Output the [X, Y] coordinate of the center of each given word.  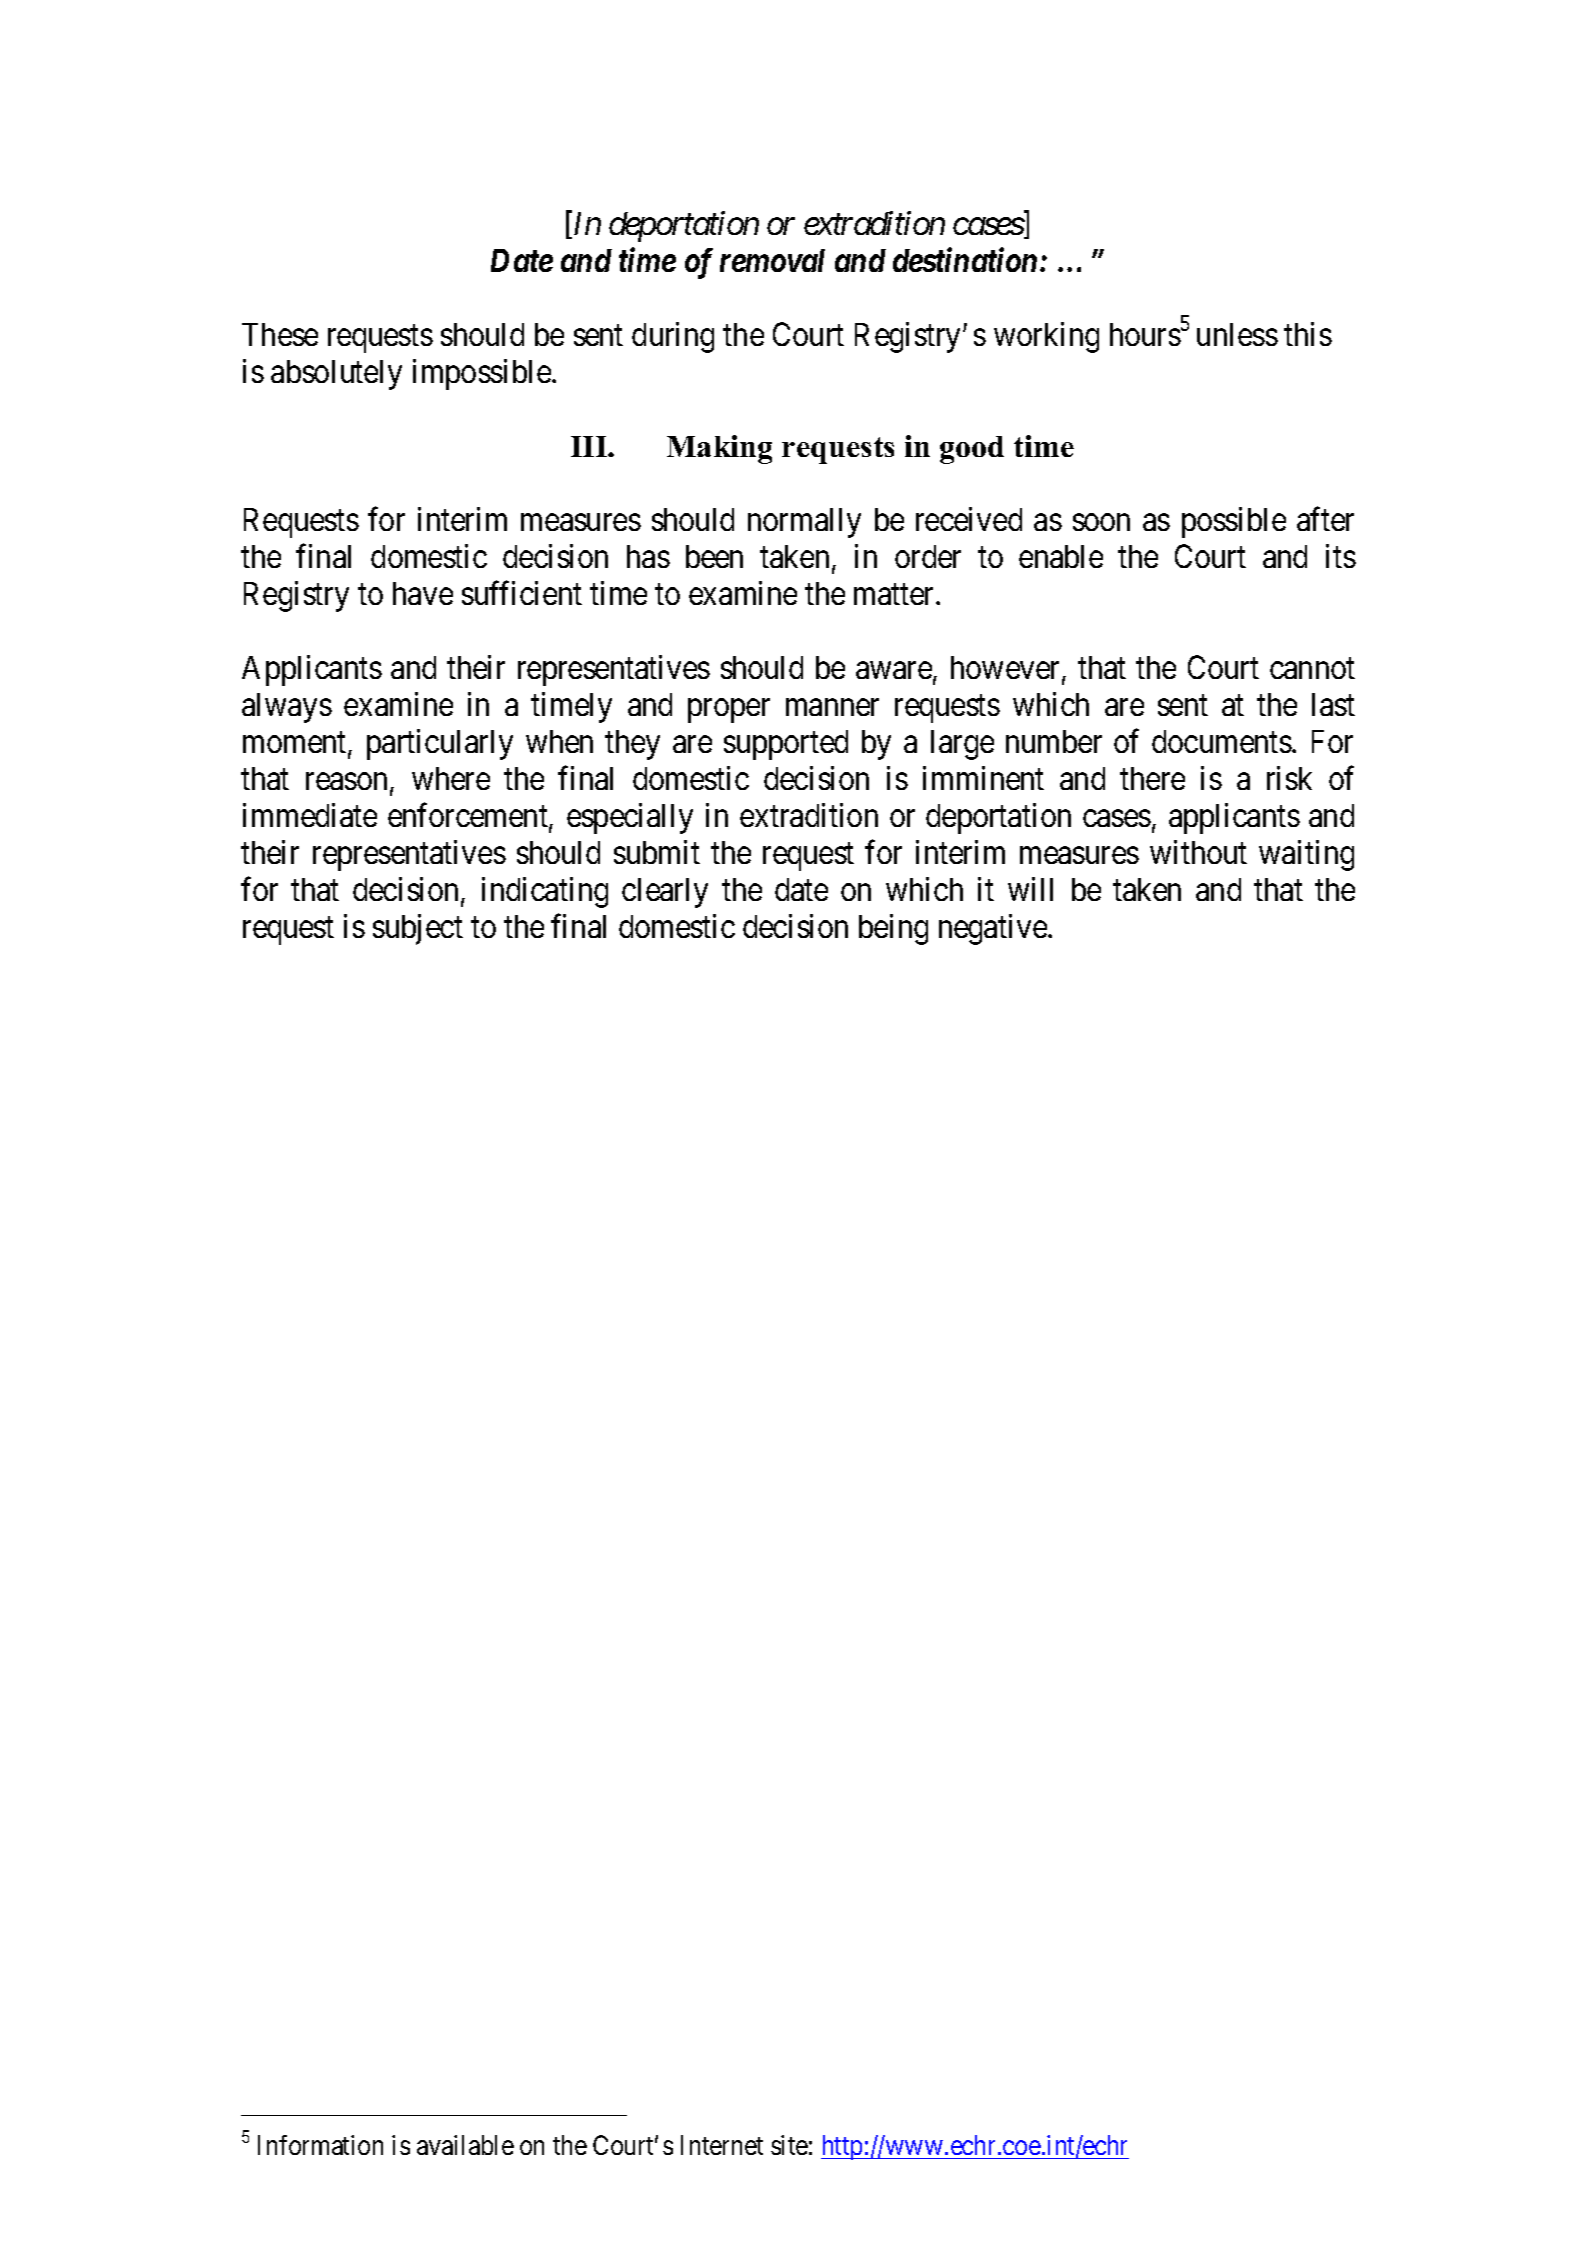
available [465, 2145]
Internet [722, 2145]
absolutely [336, 375]
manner [832, 707]
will [1030, 889]
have [423, 593]
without [1198, 852]
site [789, 2145]
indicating [545, 892]
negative [993, 929]
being [893, 929]
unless [1237, 334]
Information [320, 2145]
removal [772, 260]
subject [418, 929]
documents [1222, 741]
